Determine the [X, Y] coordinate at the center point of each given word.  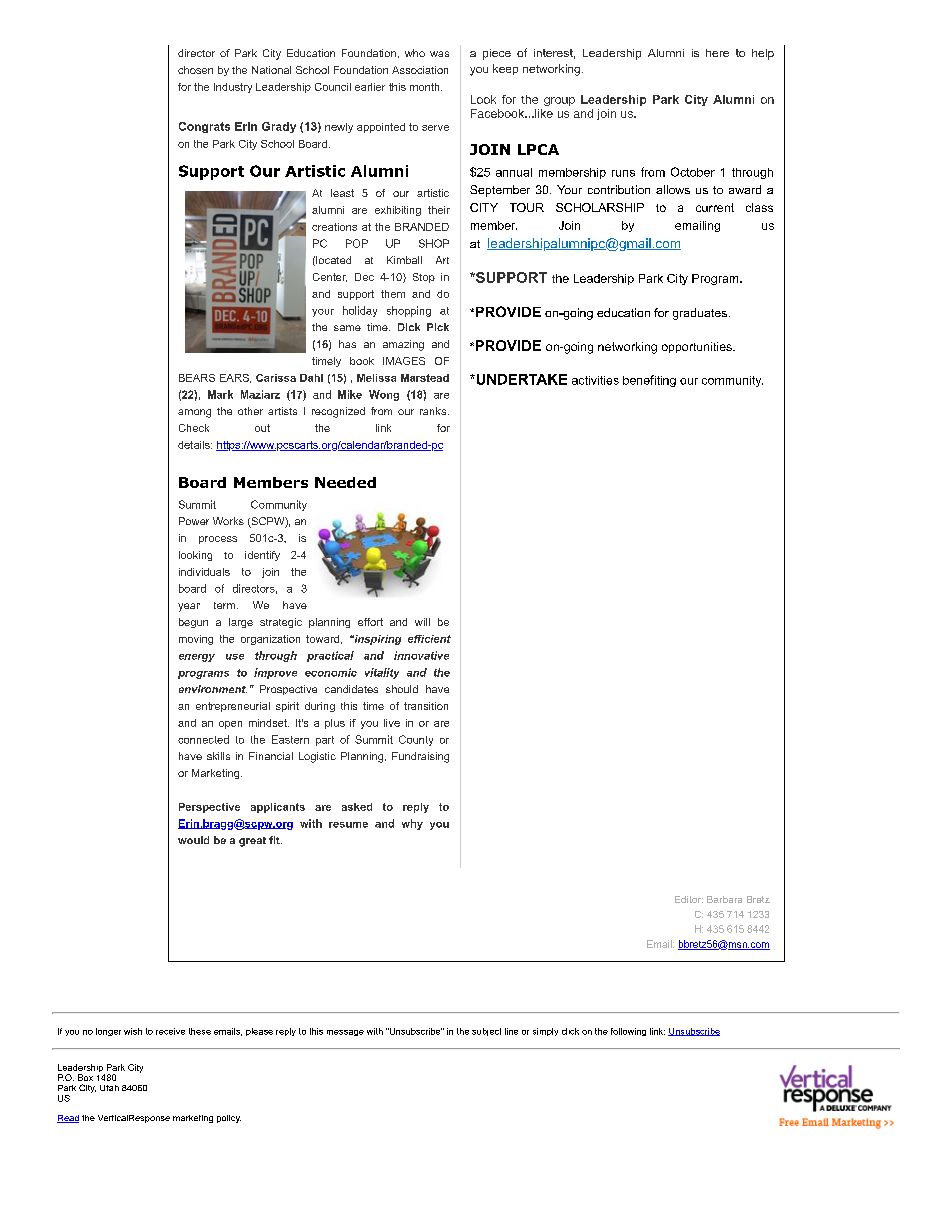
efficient [429, 639]
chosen [195, 70]
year [189, 607]
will [422, 622]
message [345, 1033]
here [717, 53]
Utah [109, 1088]
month [426, 87]
